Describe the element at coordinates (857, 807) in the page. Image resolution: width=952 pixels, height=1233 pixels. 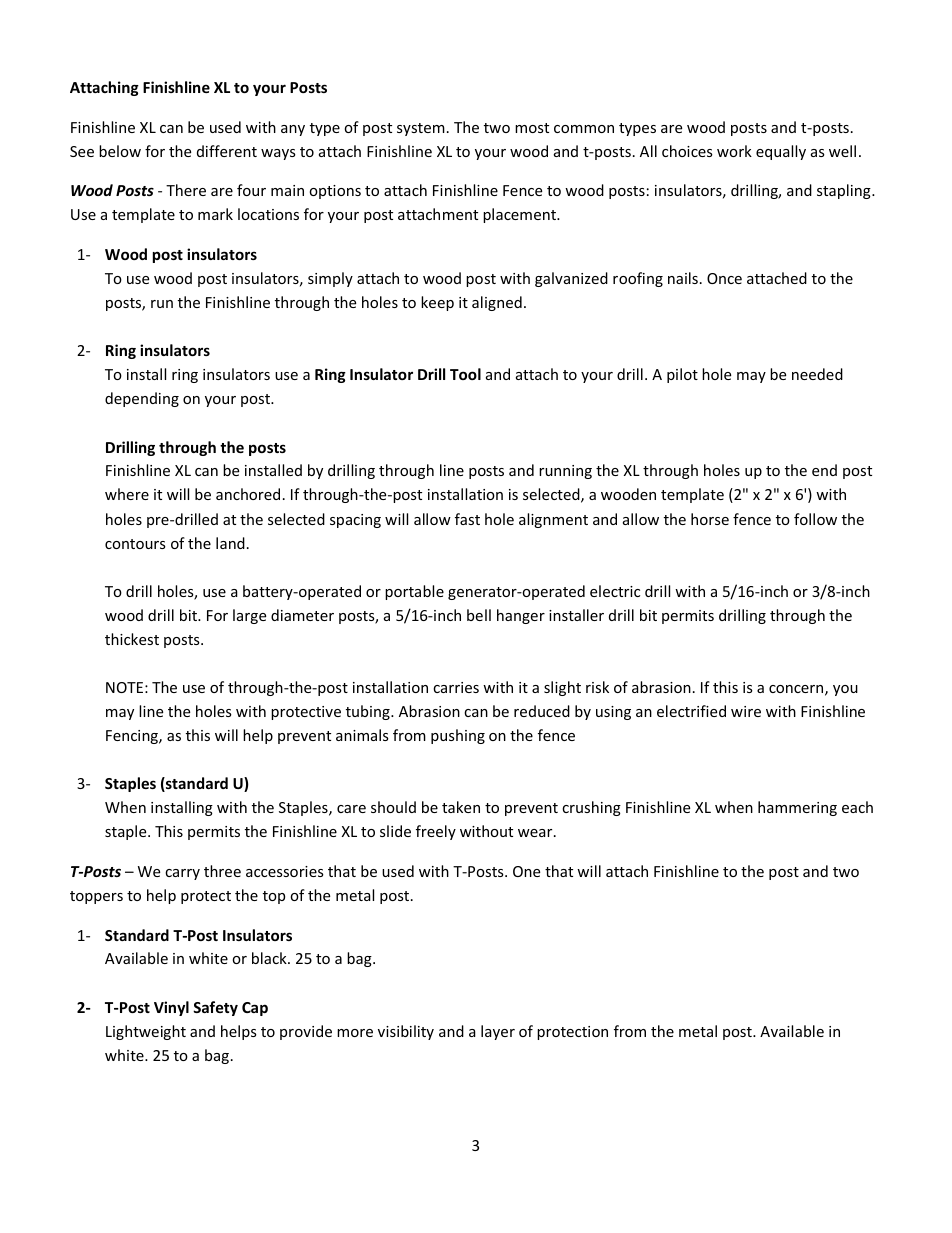
I see `each` at that location.
